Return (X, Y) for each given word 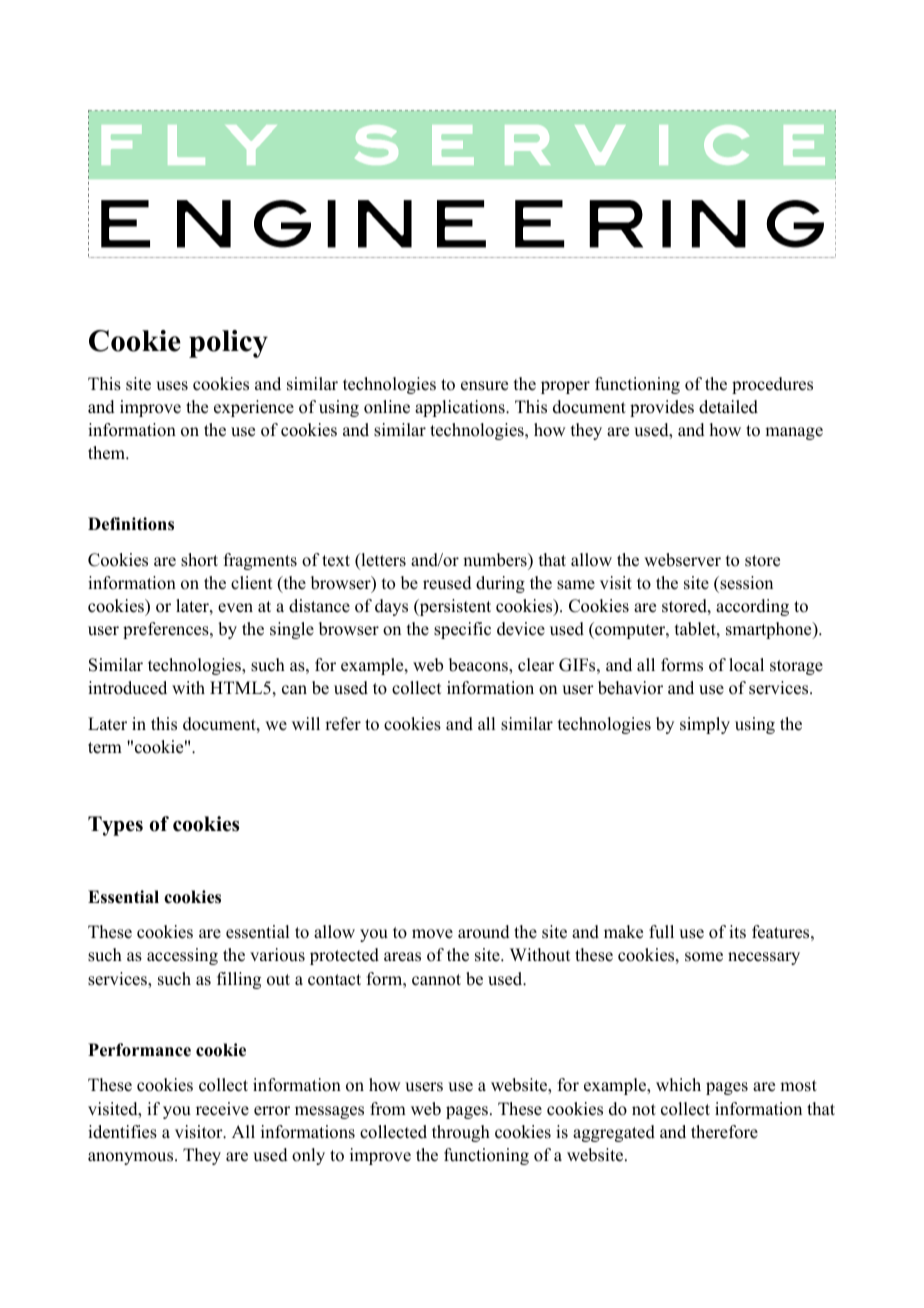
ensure (484, 386)
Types (115, 826)
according (752, 607)
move (432, 934)
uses (172, 386)
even (235, 608)
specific (462, 630)
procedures (772, 385)
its (737, 932)
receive (222, 1109)
